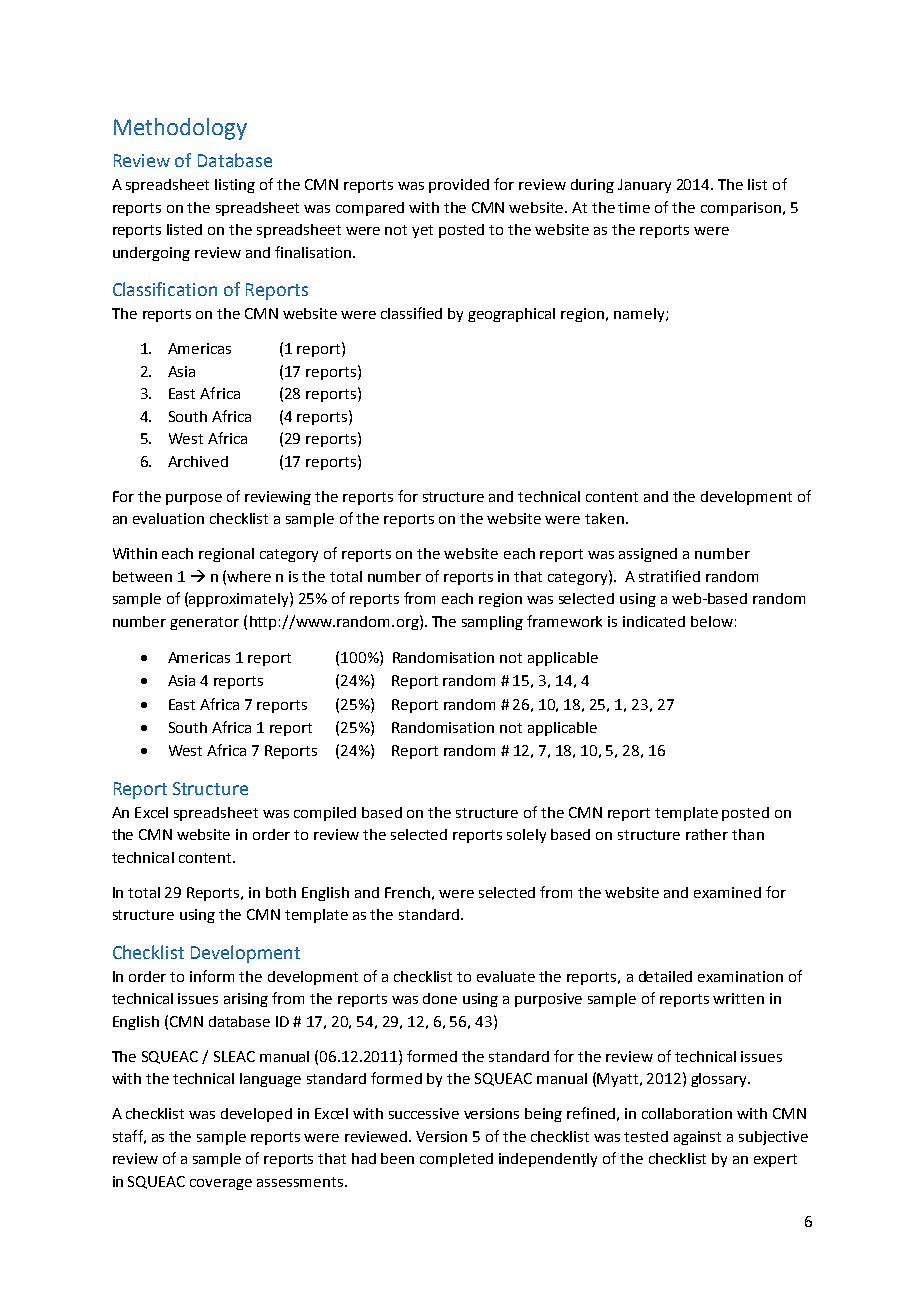 This screenshot has width=924, height=1308. Describe the element at coordinates (492, 623) in the screenshot. I see `sampling` at that location.
